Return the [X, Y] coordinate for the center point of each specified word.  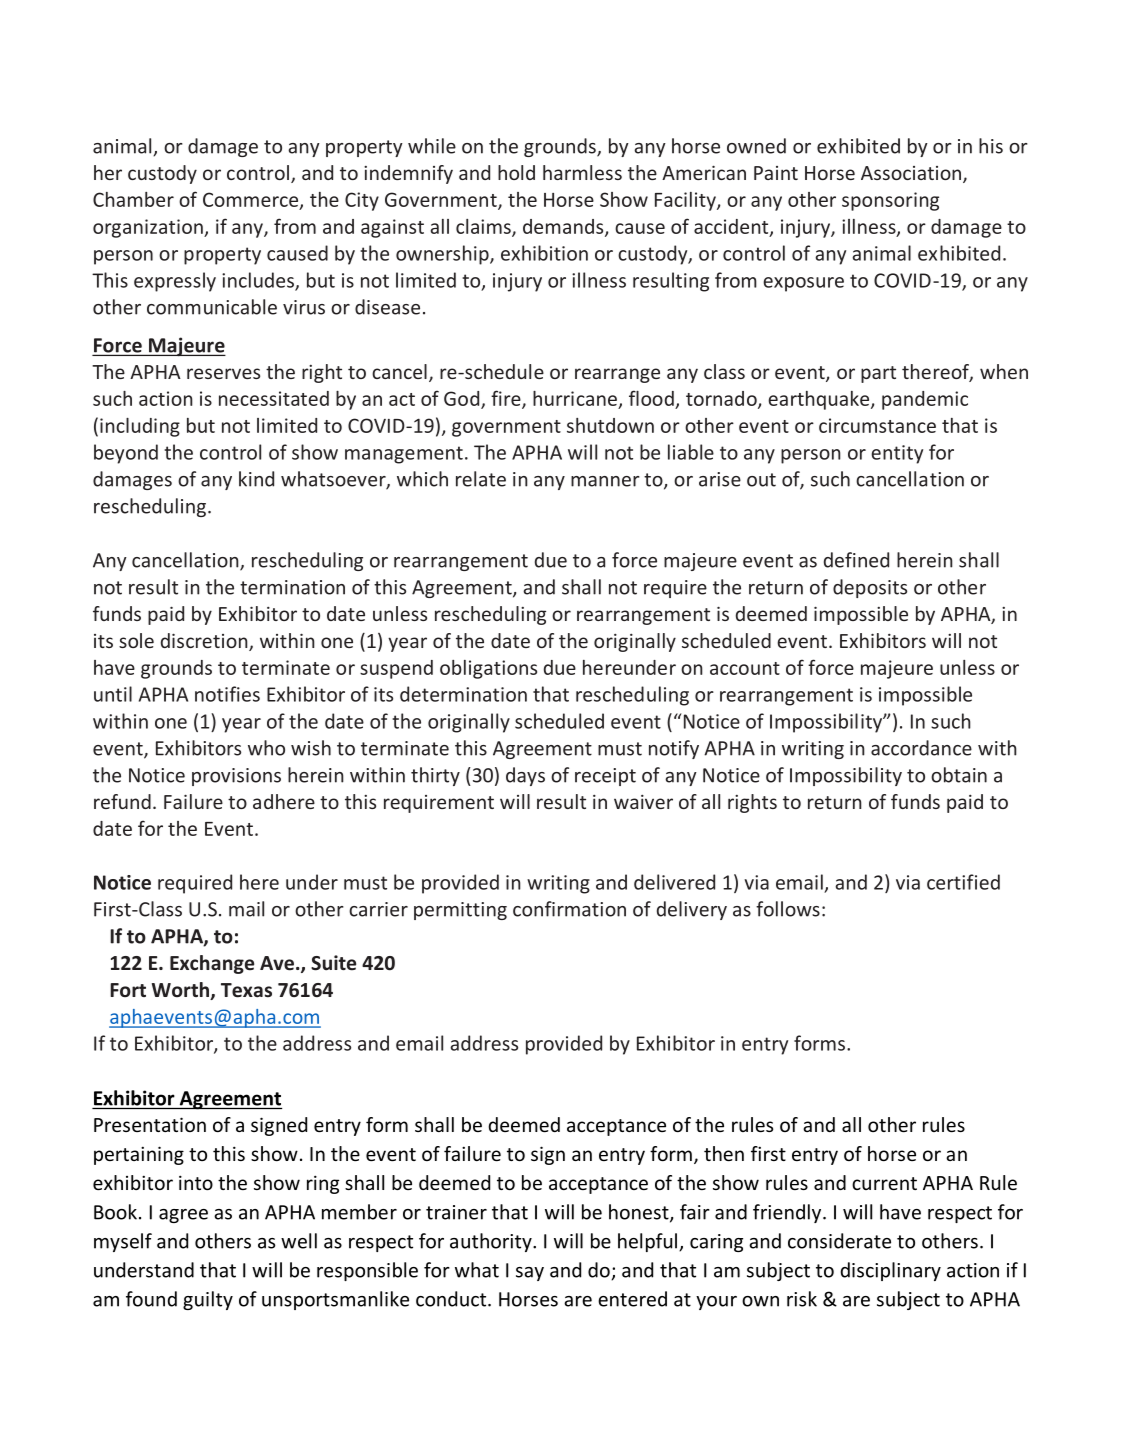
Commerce [252, 200]
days [525, 776]
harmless [582, 172]
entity [897, 454]
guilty [208, 1300]
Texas [246, 990]
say [530, 1274]
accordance [921, 748]
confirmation [569, 909]
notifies [227, 694]
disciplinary [891, 1271]
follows [788, 909]
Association [912, 174]
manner [605, 481]
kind [256, 479]
